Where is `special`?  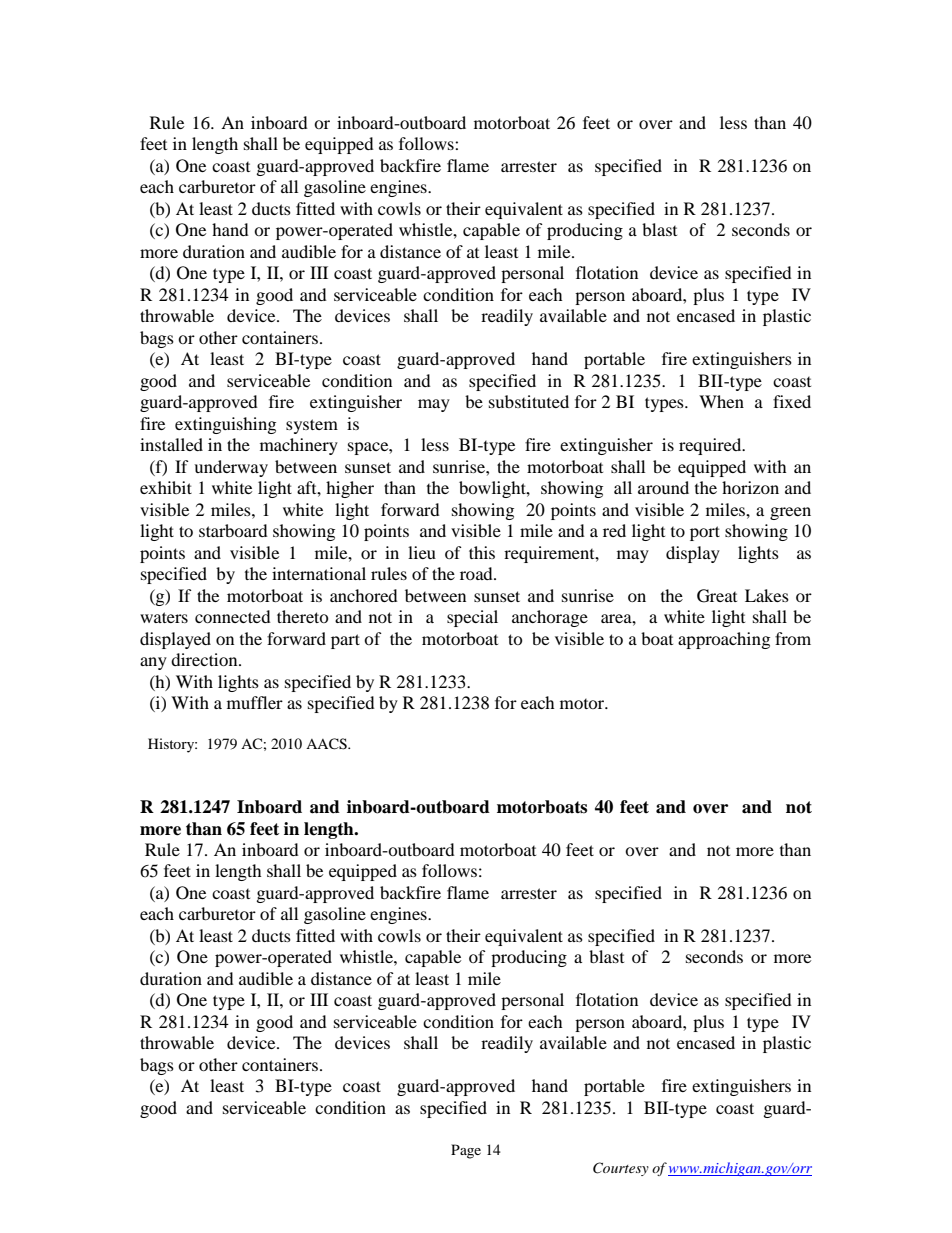
special is located at coordinates (472, 618).
